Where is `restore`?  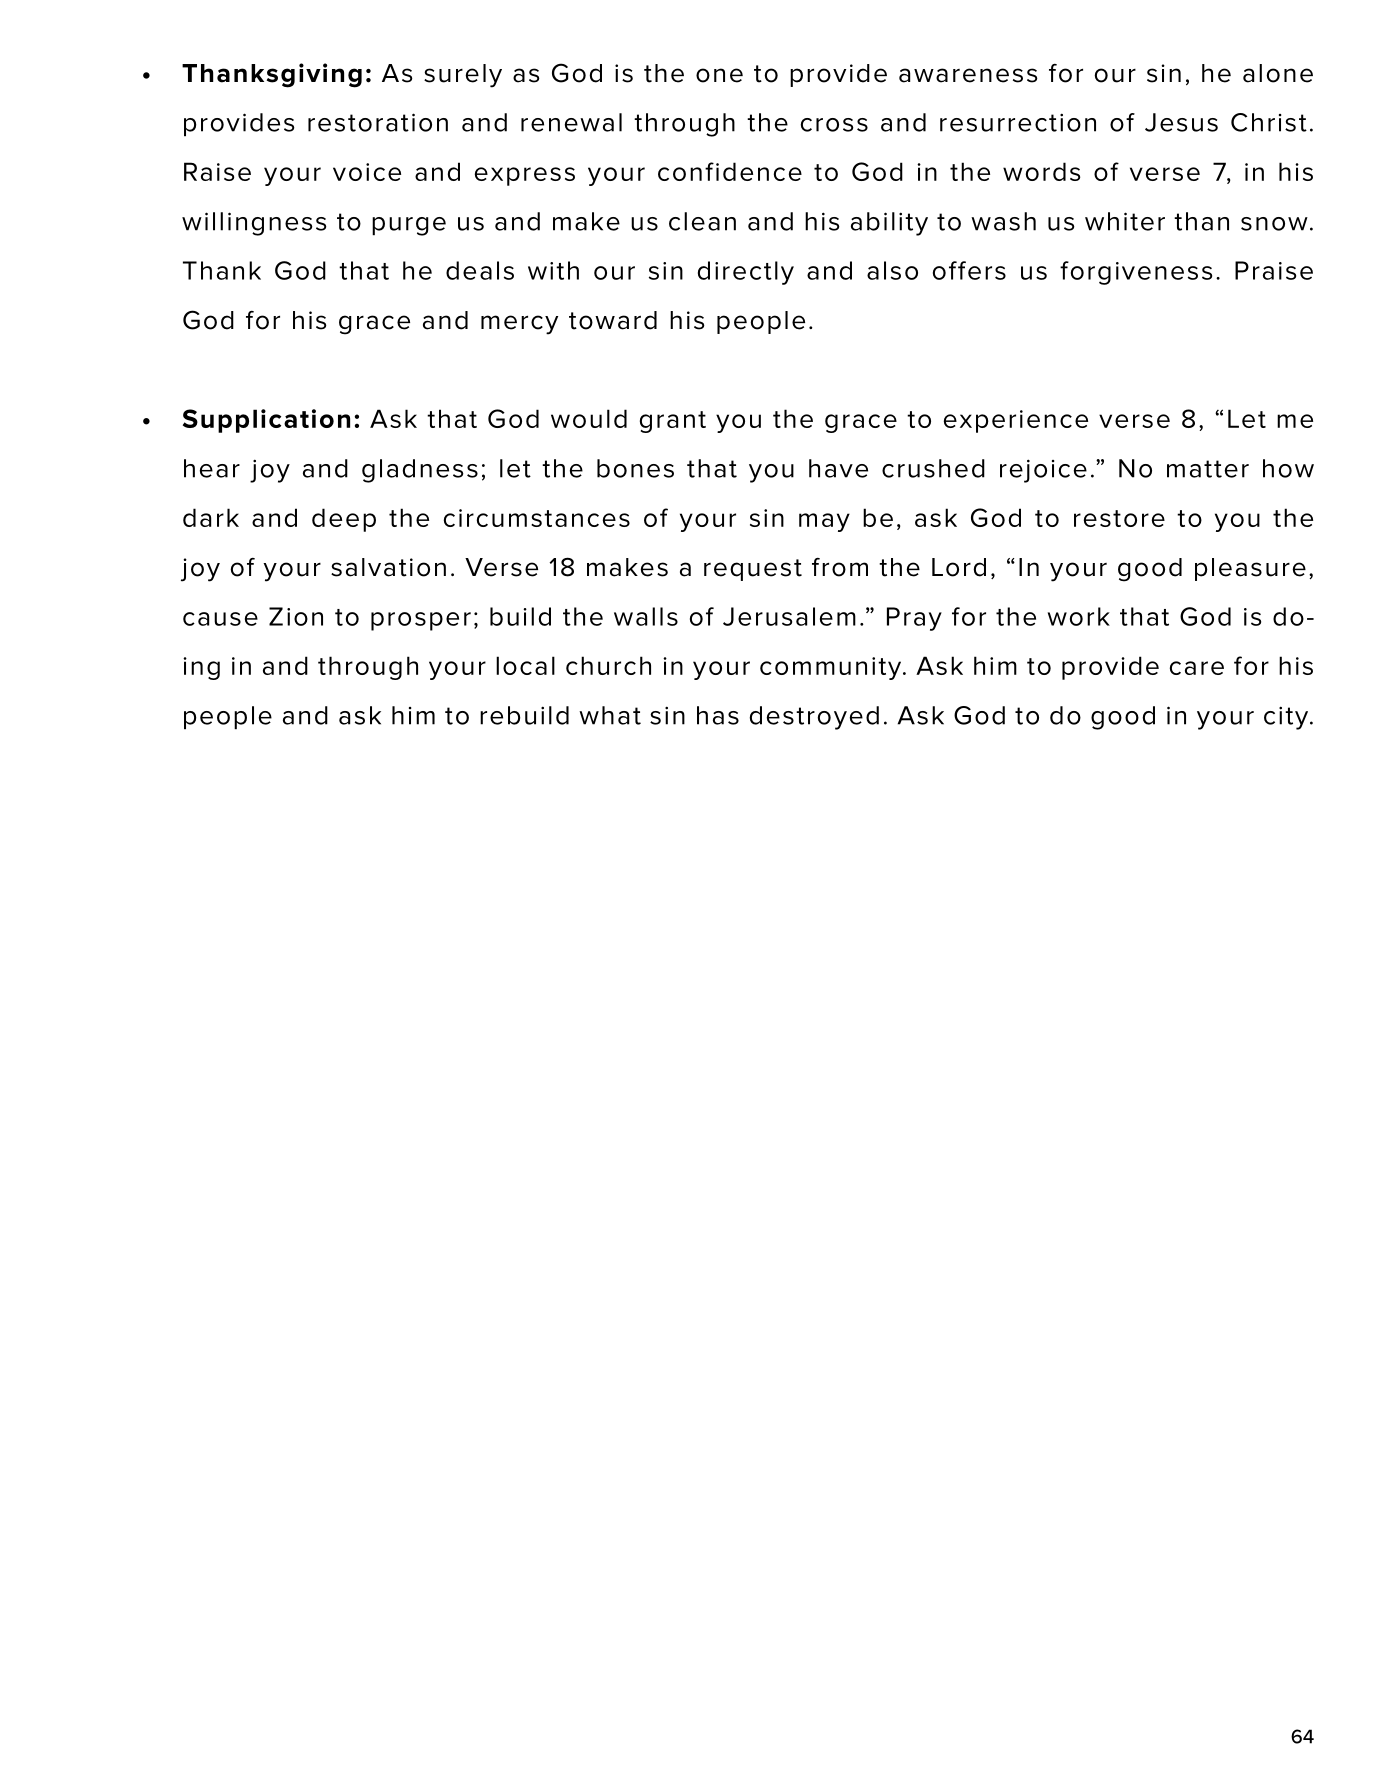
restore is located at coordinates (1119, 518).
